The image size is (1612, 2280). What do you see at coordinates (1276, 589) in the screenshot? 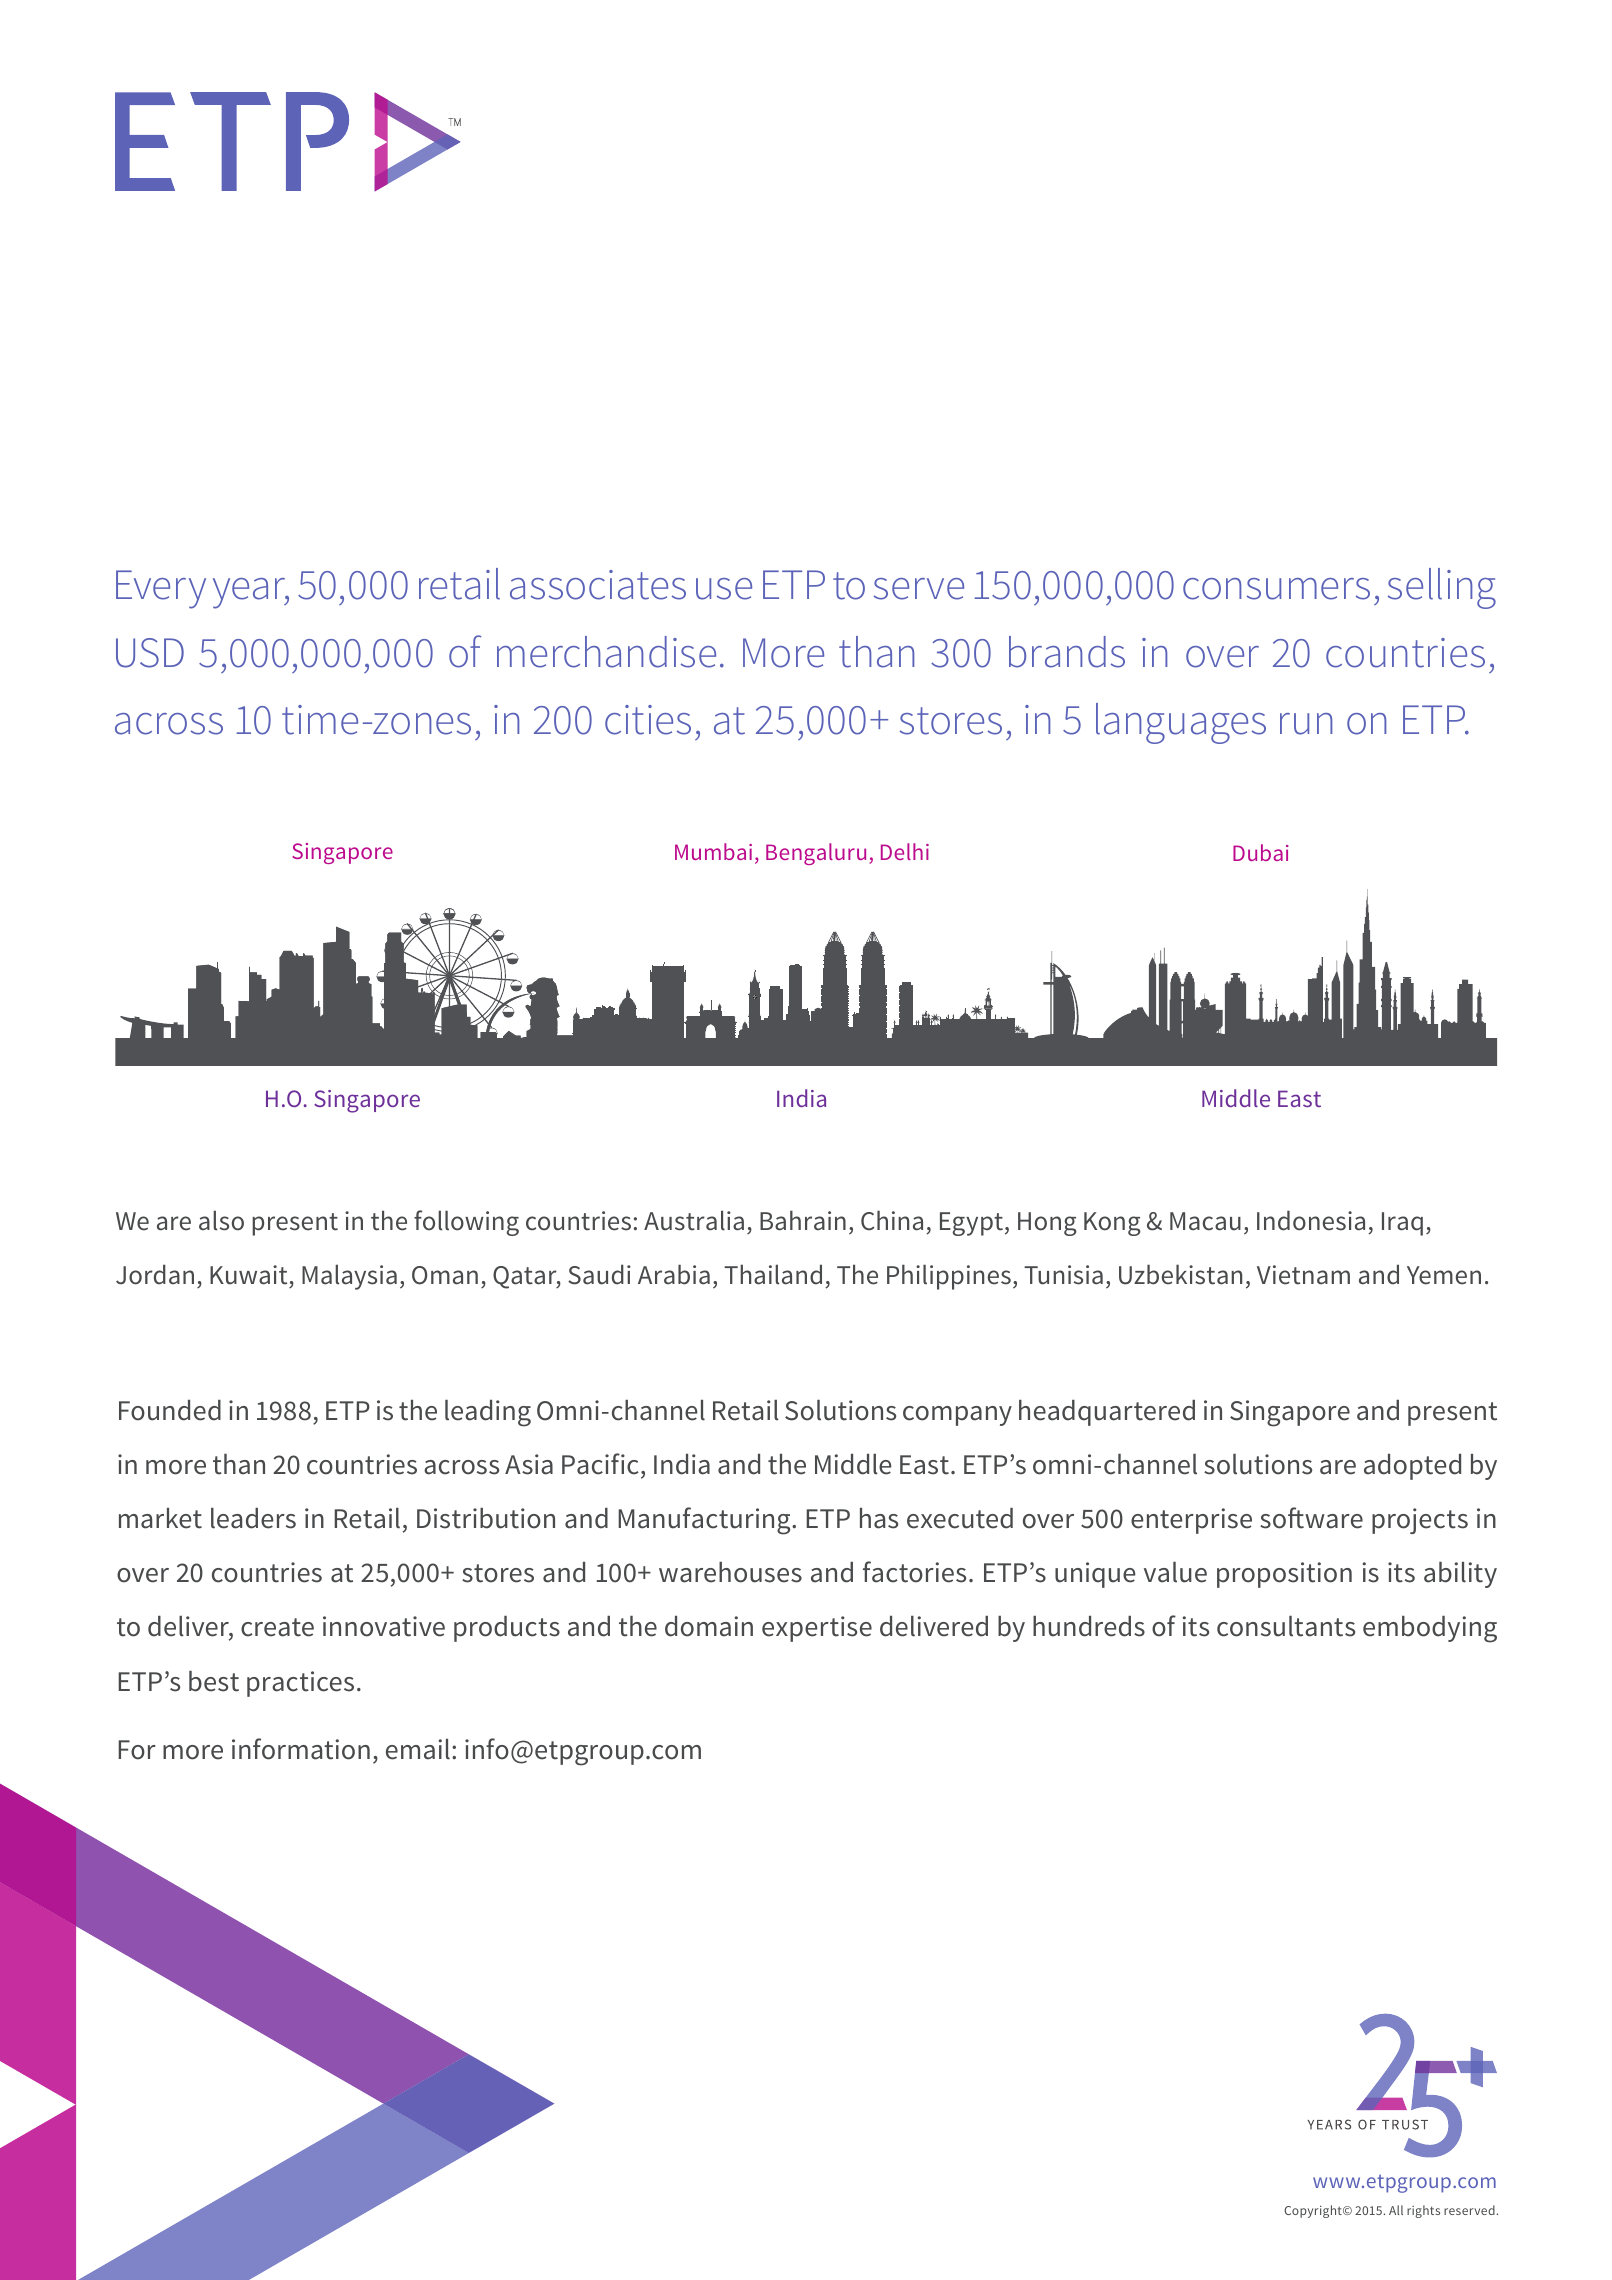
I see `consumers` at bounding box center [1276, 589].
